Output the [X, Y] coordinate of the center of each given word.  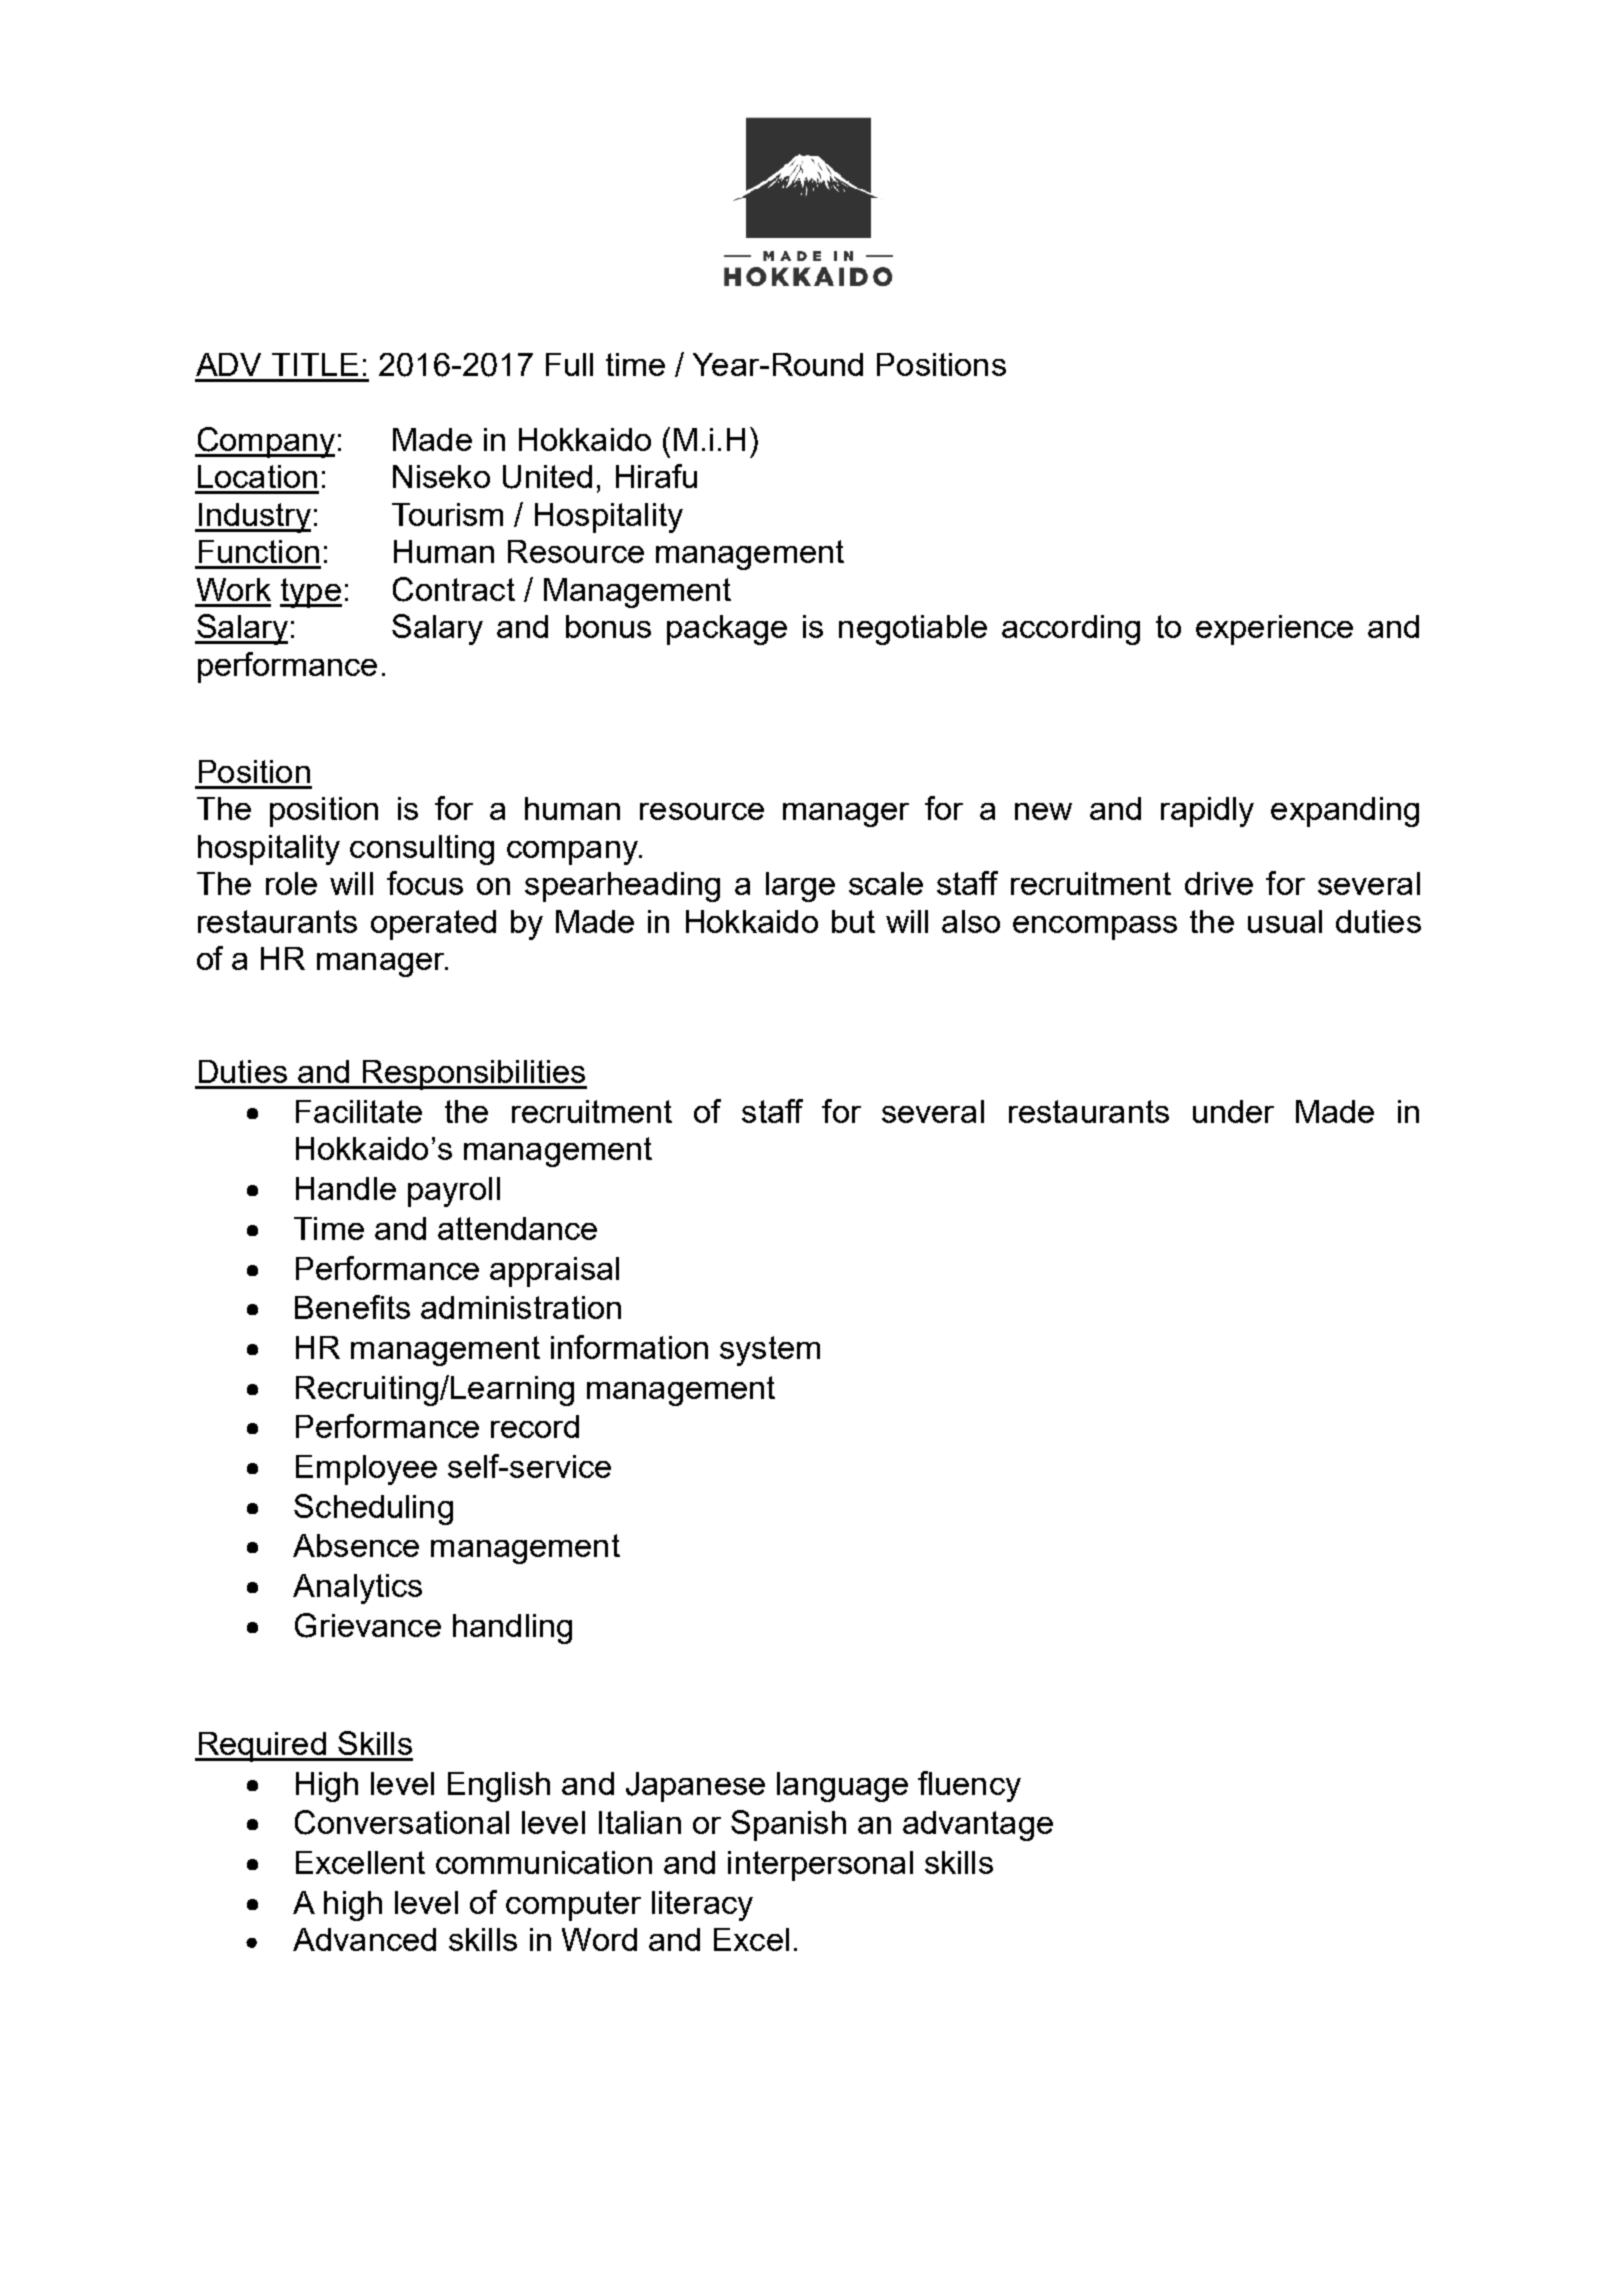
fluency [969, 1786]
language [842, 1787]
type [311, 593]
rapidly [1207, 812]
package [727, 630]
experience [1274, 630]
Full [569, 364]
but [853, 921]
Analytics [357, 1589]
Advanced [364, 1939]
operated [433, 925]
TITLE [315, 364]
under [1233, 1111]
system [770, 1351]
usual [1285, 921]
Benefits [352, 1307]
